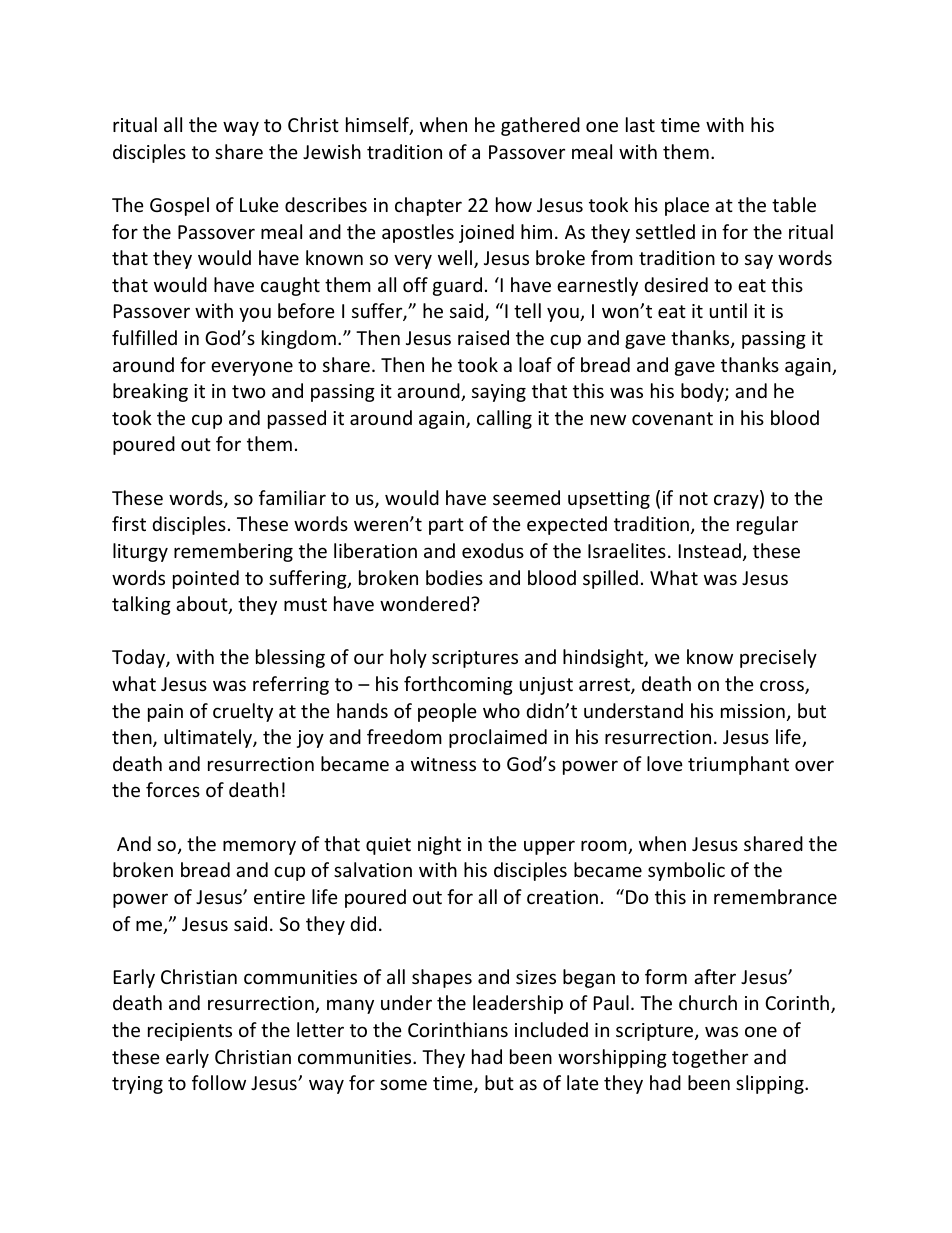 The height and width of the document is (1233, 952). I want to click on follow, so click(219, 1082).
